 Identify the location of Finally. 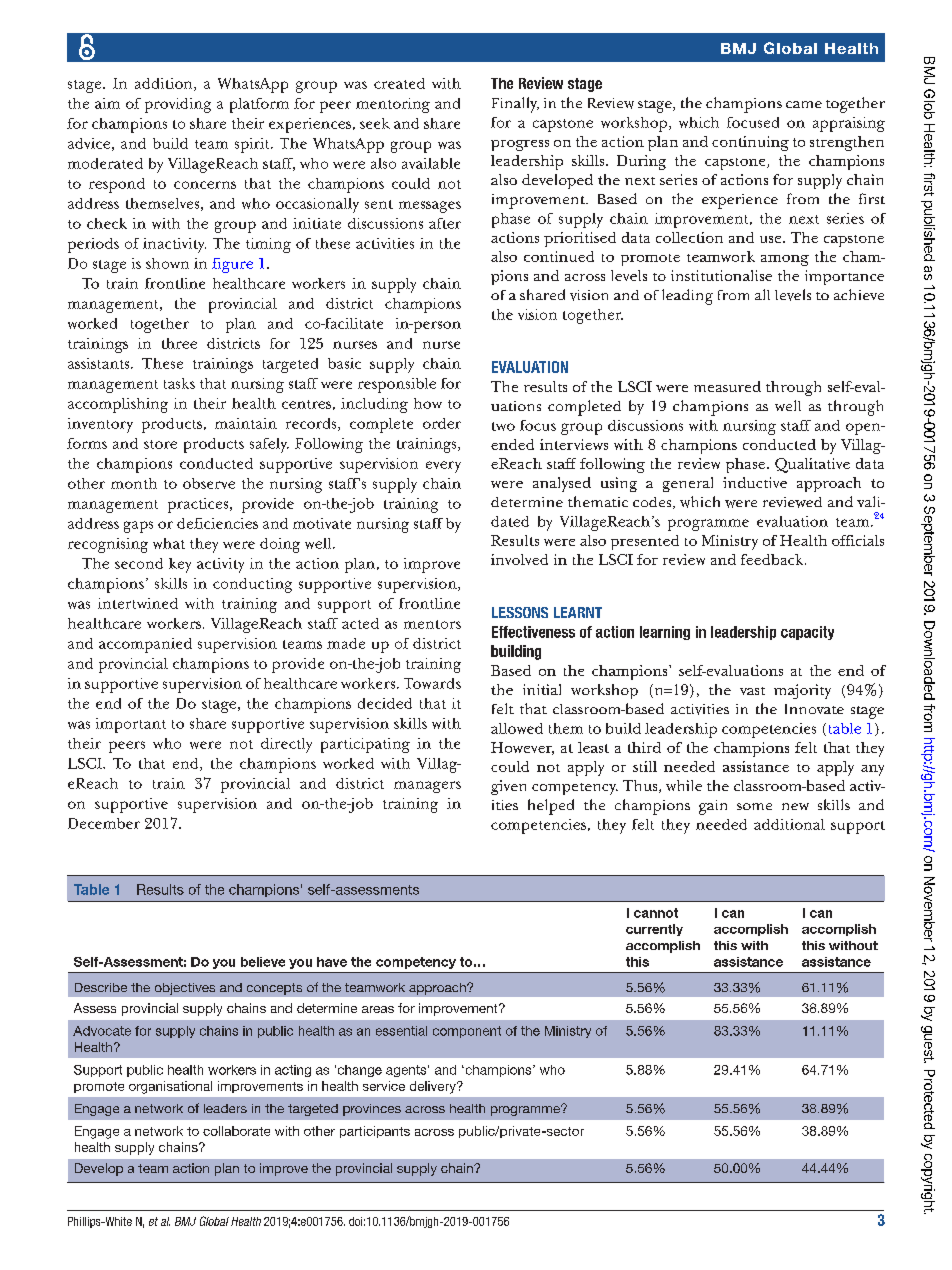
(515, 105).
